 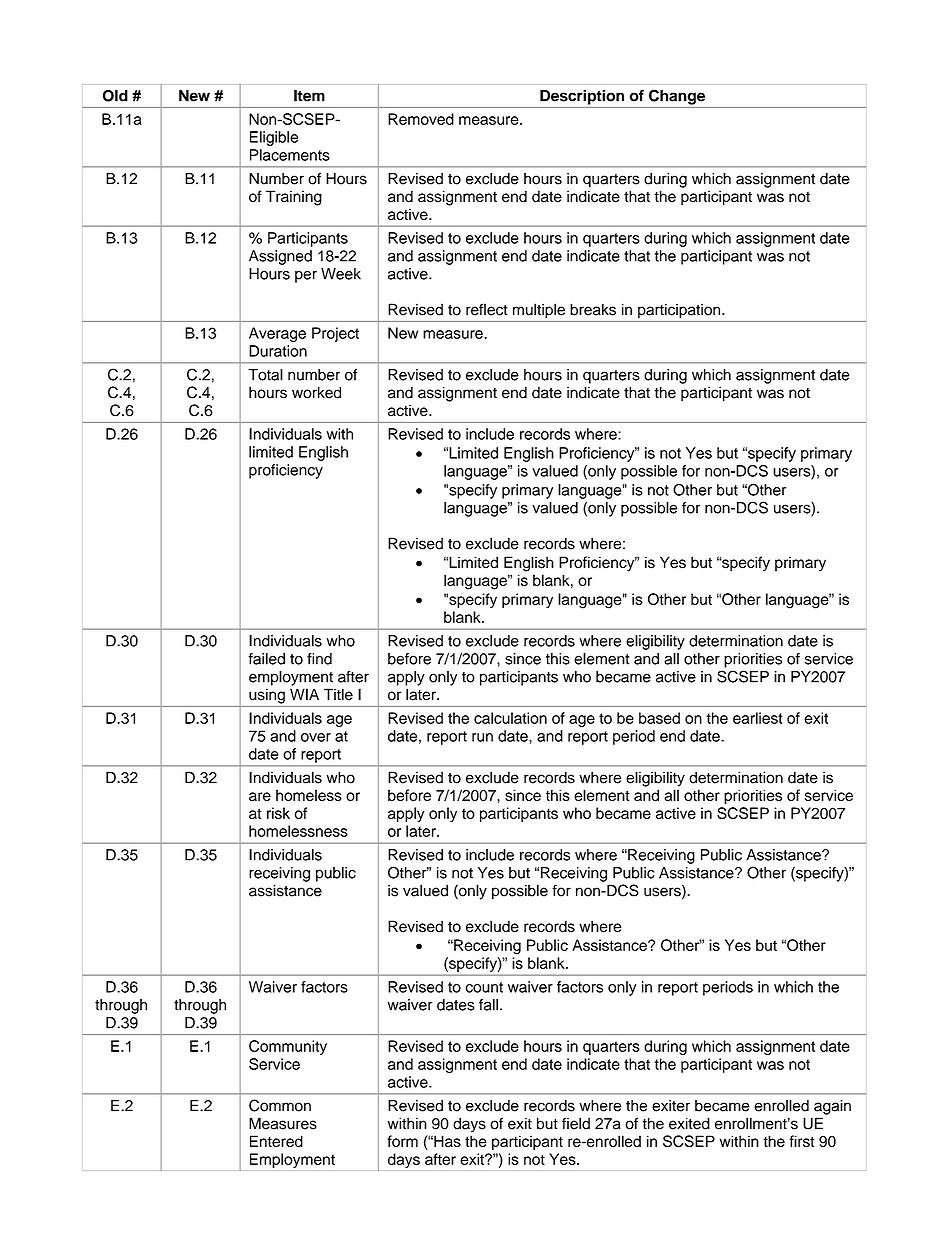 I want to click on calculation, so click(x=510, y=718).
